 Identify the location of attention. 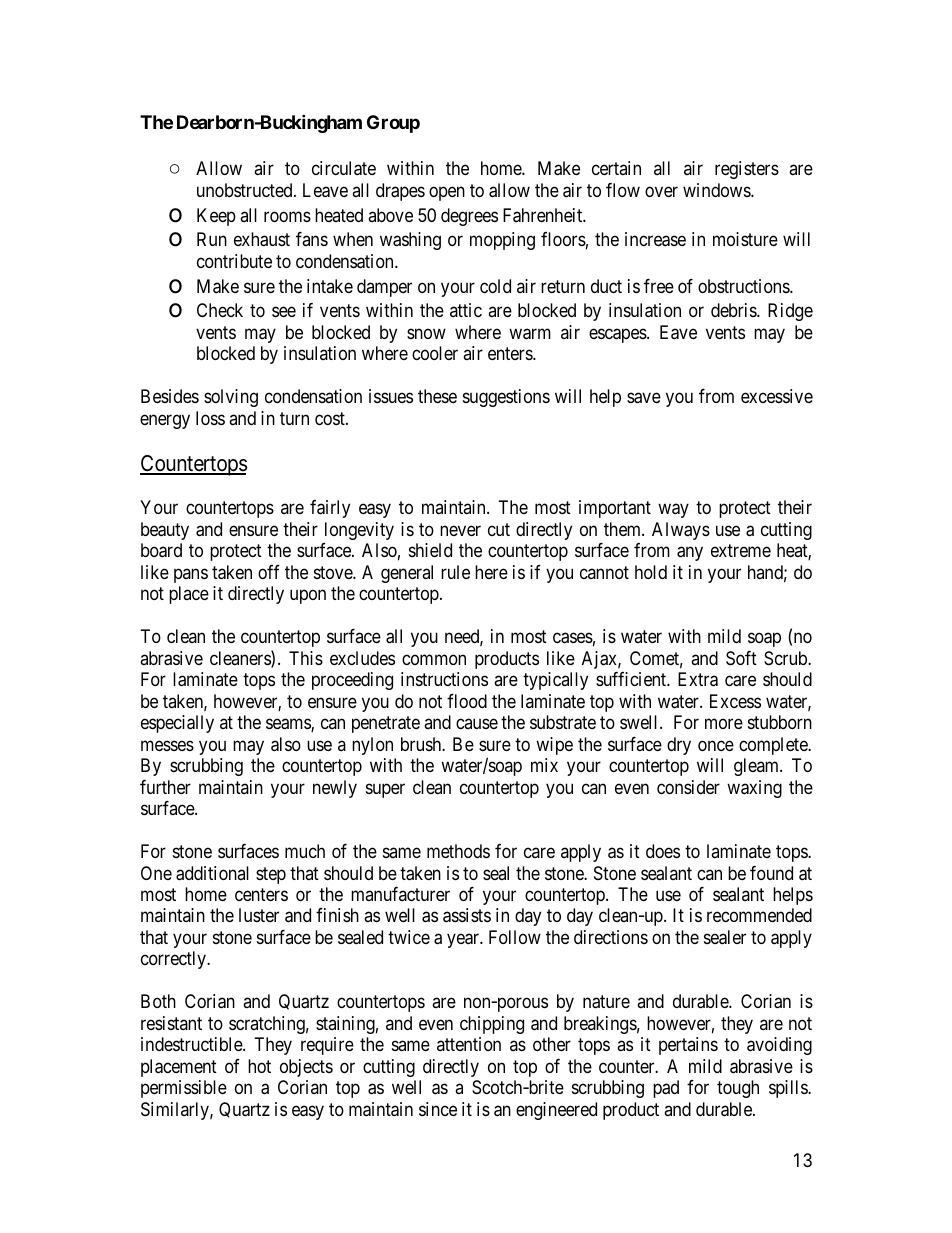
(469, 1044).
